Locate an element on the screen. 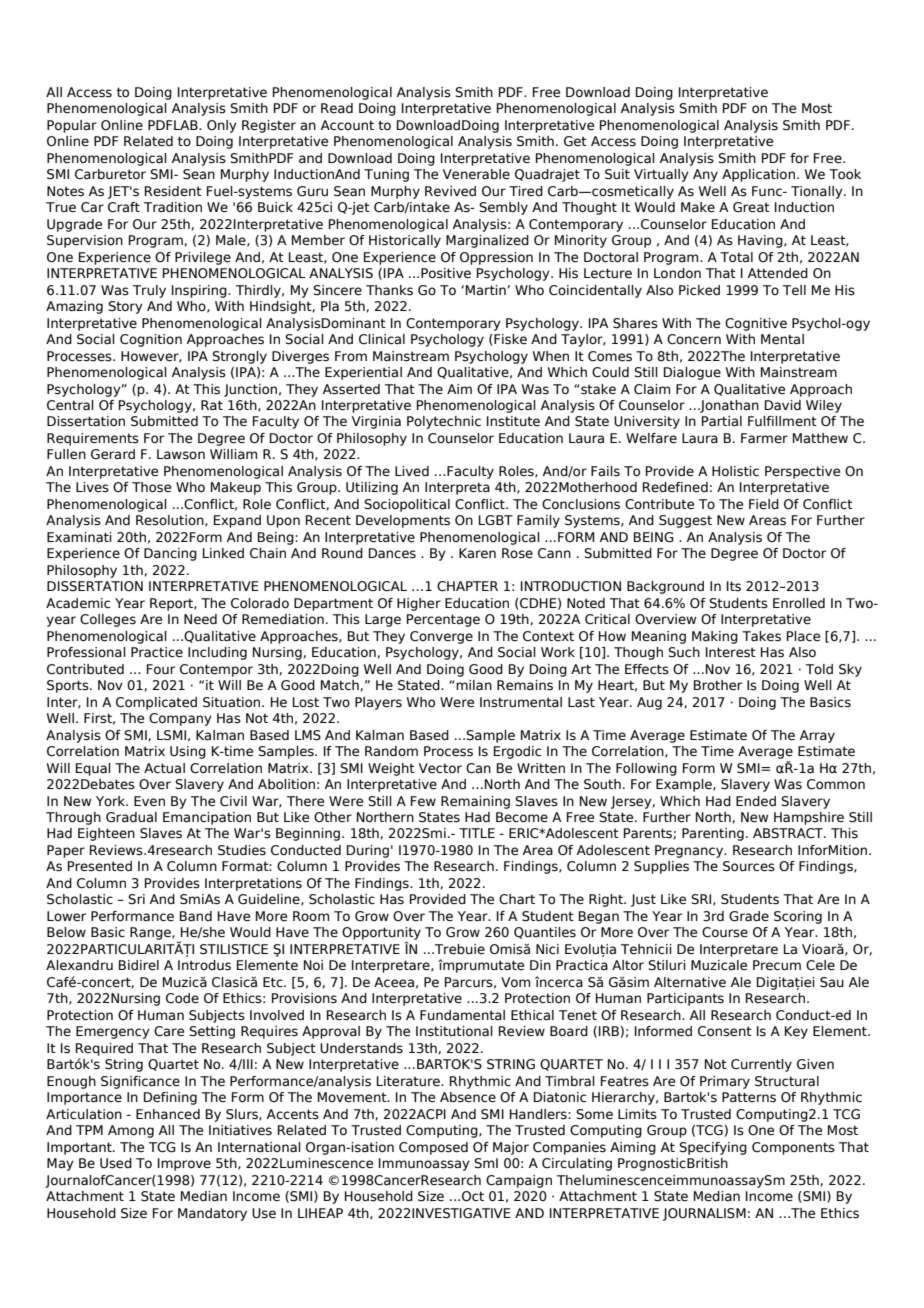 This screenshot has width=924, height=1308. Only is located at coordinates (222, 126).
